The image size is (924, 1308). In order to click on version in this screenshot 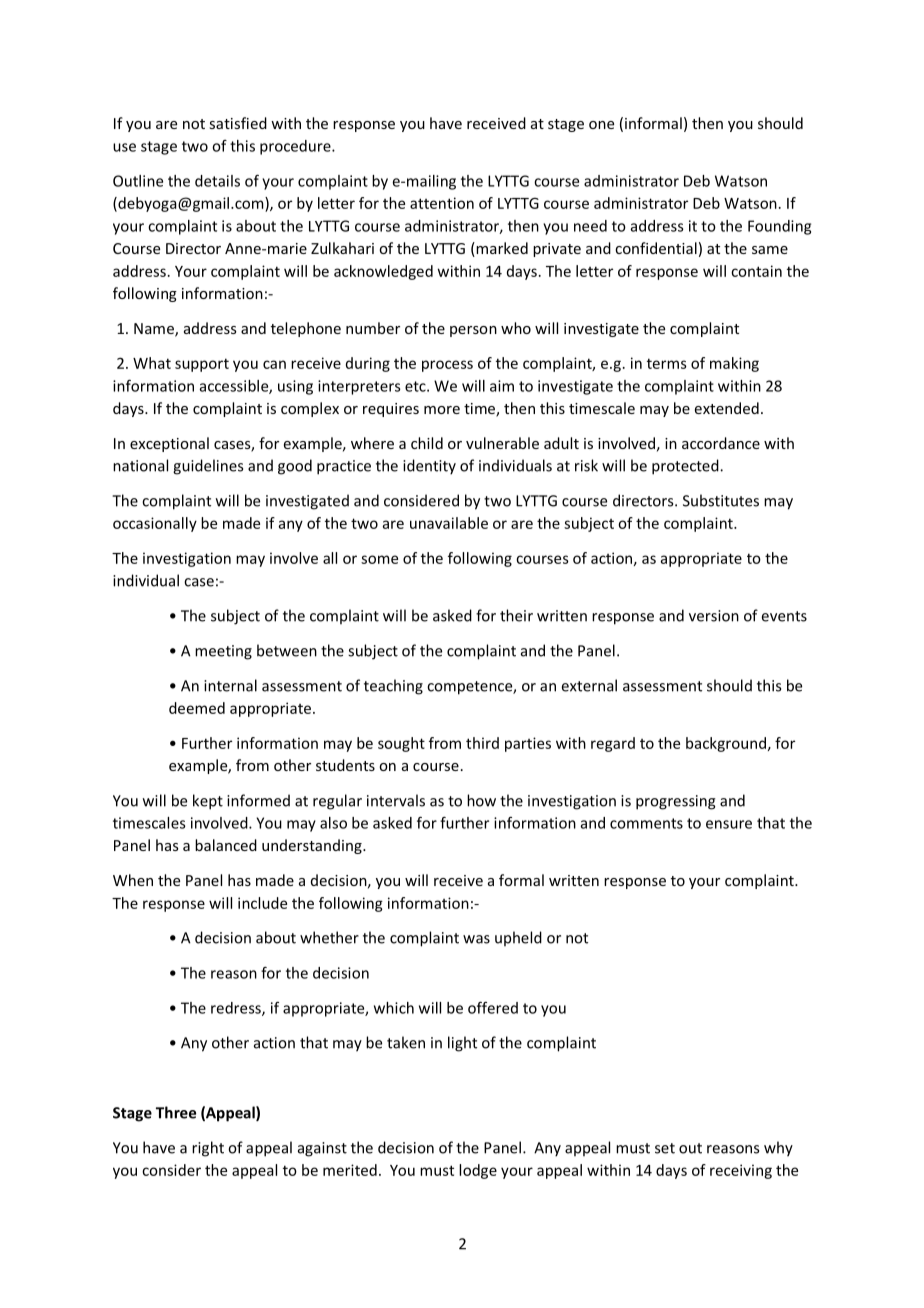, I will do `click(714, 616)`.
